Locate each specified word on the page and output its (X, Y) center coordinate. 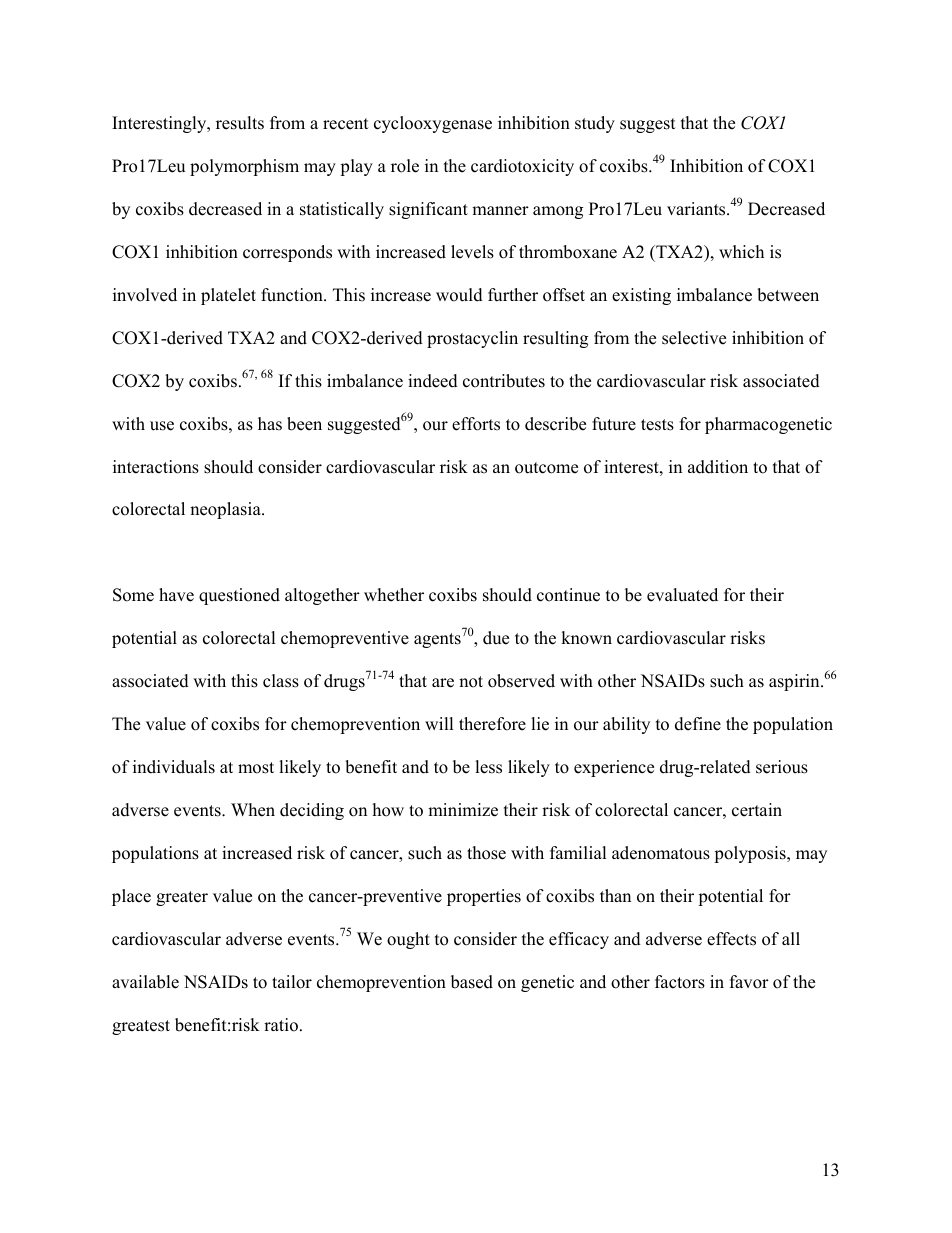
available (145, 982)
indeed (433, 381)
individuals (174, 767)
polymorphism (244, 167)
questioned (239, 596)
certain (757, 810)
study (595, 124)
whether (394, 595)
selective (694, 338)
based (472, 982)
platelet (228, 296)
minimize (463, 810)
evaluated (682, 595)
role (405, 166)
